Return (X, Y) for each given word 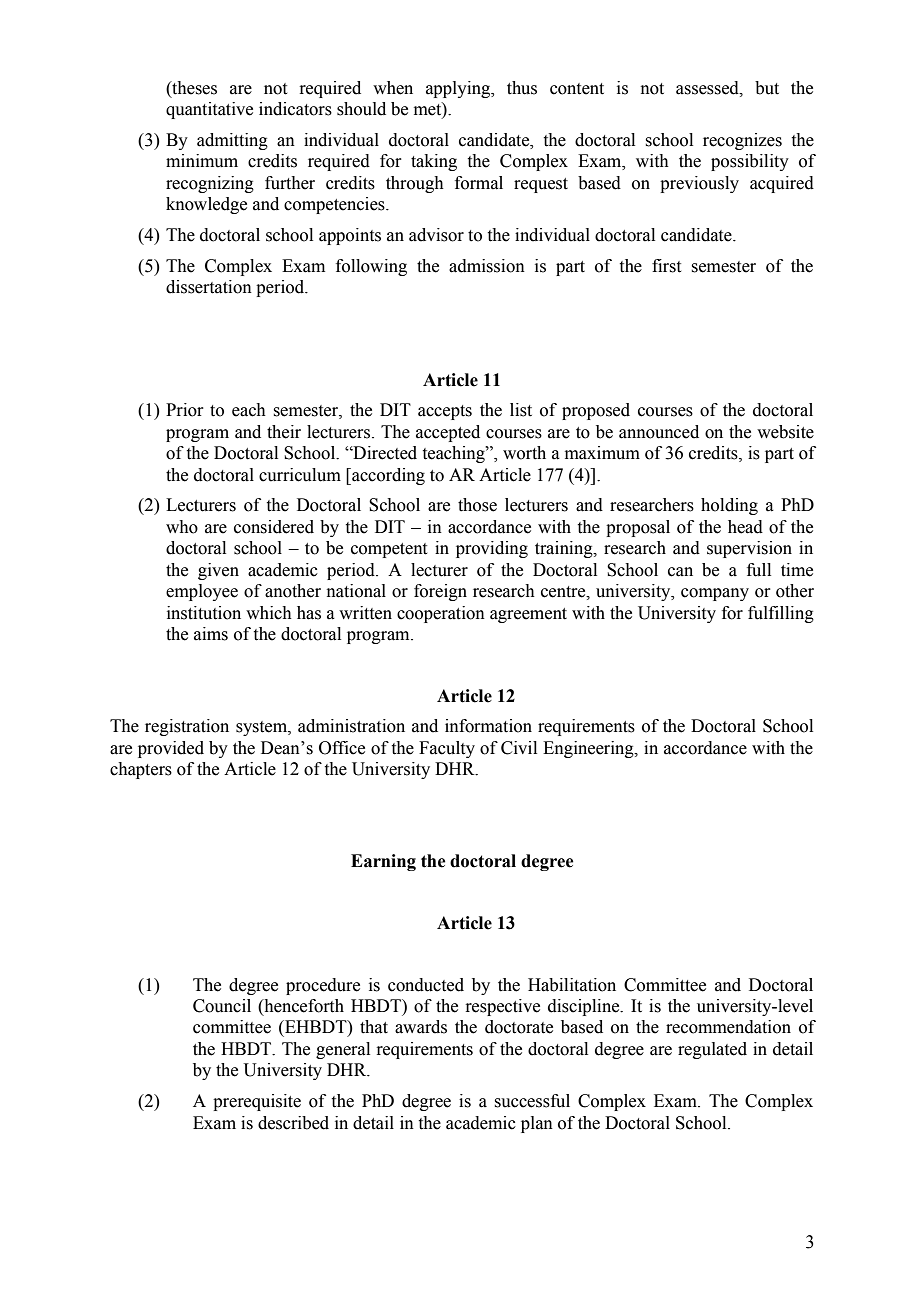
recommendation (728, 1027)
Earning (383, 862)
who (182, 527)
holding (729, 506)
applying (459, 89)
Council (222, 1006)
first (666, 266)
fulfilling (781, 614)
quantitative (209, 110)
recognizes (742, 141)
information (488, 726)
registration (187, 727)
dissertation (209, 287)
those (477, 505)
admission (487, 266)
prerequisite (257, 1102)
